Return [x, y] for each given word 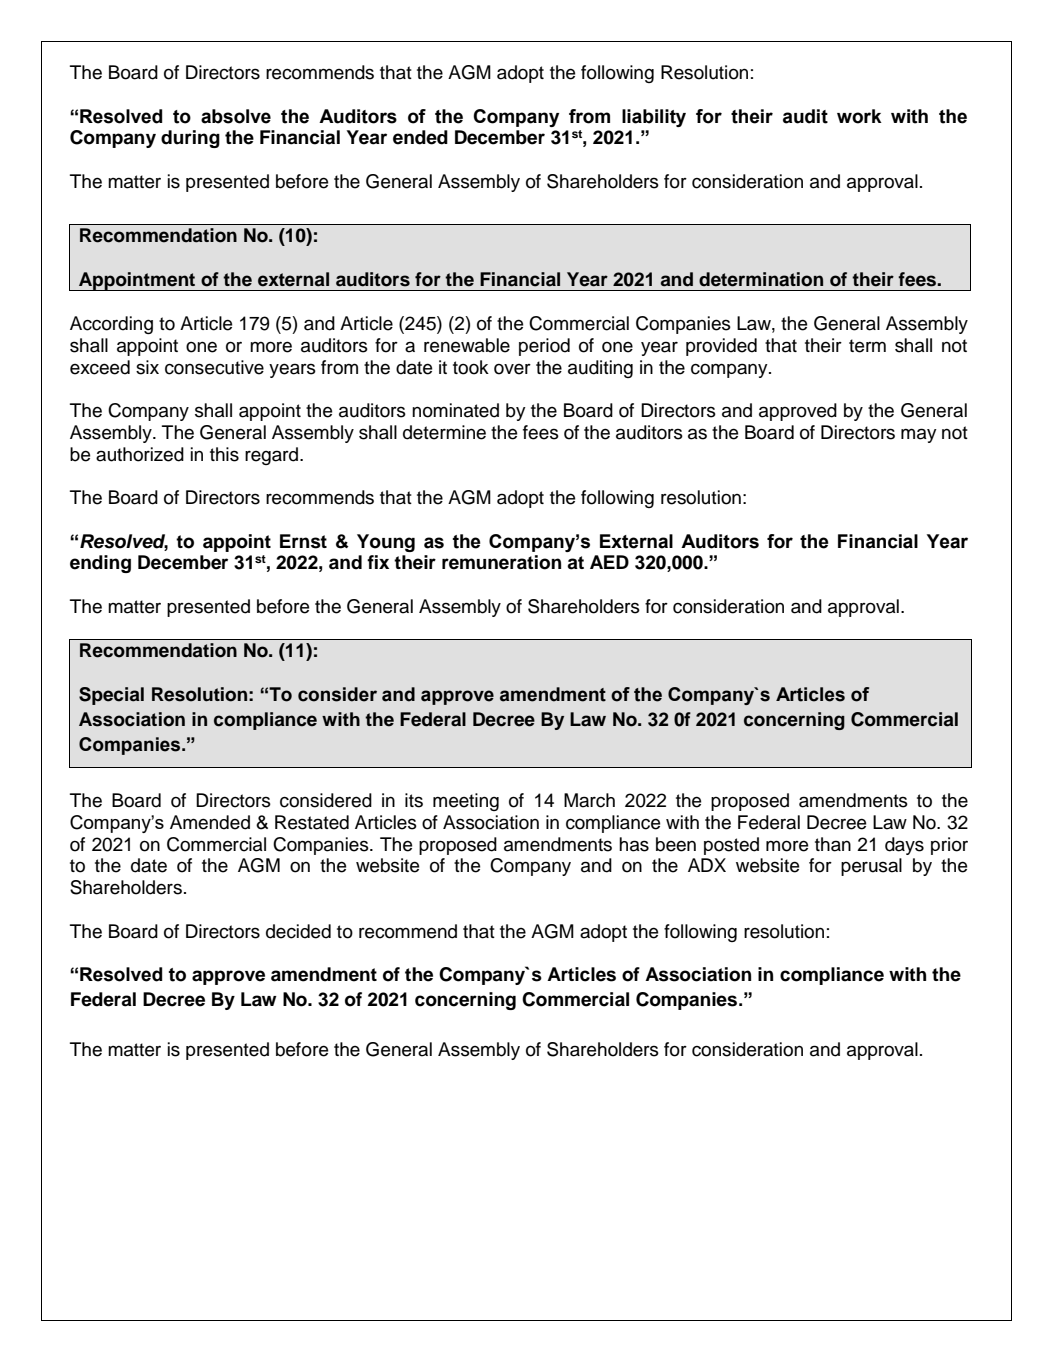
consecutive [214, 367]
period [544, 347]
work [859, 116]
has [634, 844]
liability [654, 118]
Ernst [303, 541]
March [589, 800]
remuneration [501, 562]
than [833, 844]
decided [298, 931]
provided [721, 347]
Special [111, 696]
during [190, 139]
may [919, 435]
